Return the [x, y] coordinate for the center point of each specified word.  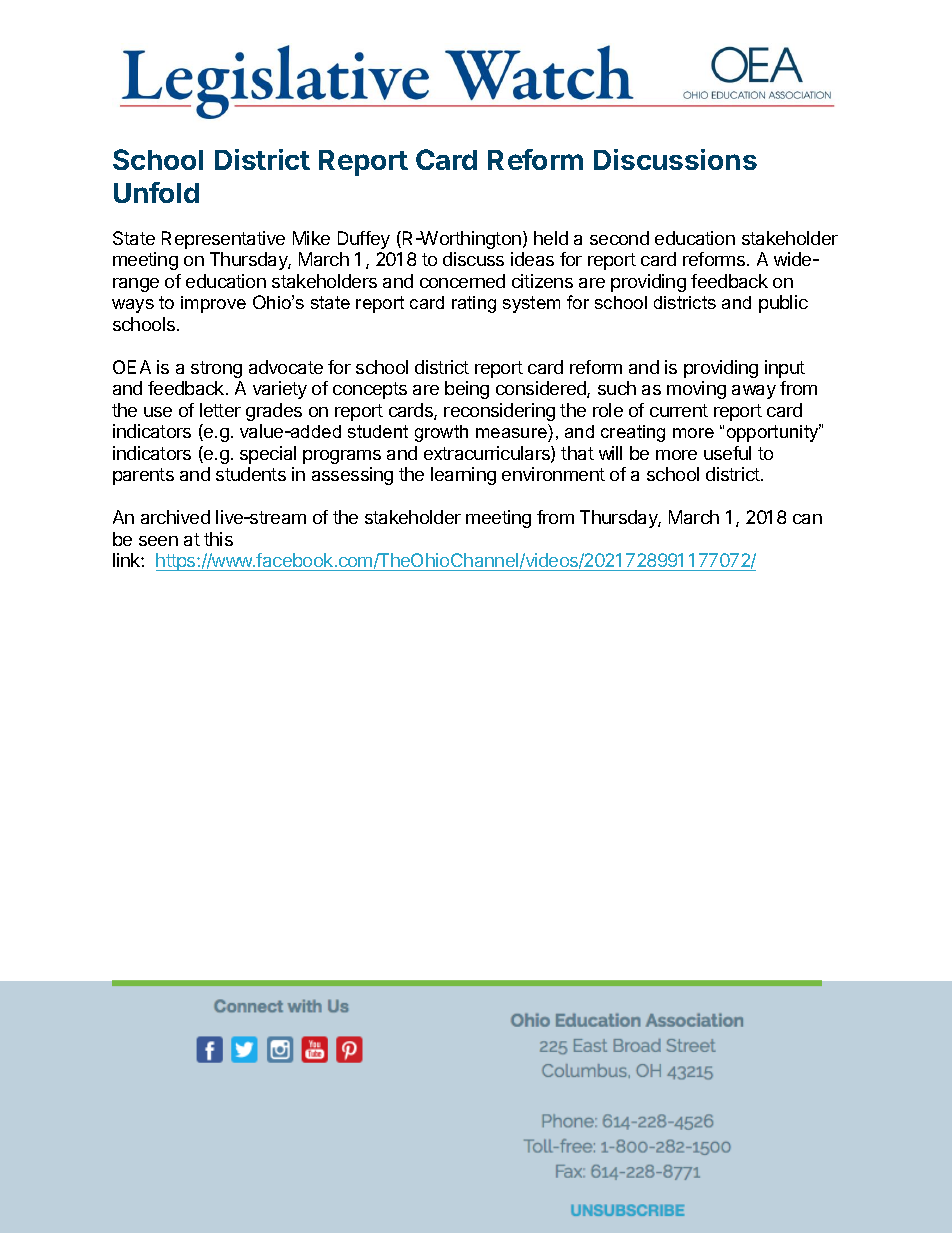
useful [727, 453]
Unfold [156, 192]
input [785, 369]
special [268, 455]
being [467, 390]
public [783, 304]
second [619, 238]
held [551, 238]
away [754, 392]
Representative [223, 240]
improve [213, 304]
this [218, 539]
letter [220, 410]
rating [474, 304]
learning [463, 476]
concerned [462, 281]
